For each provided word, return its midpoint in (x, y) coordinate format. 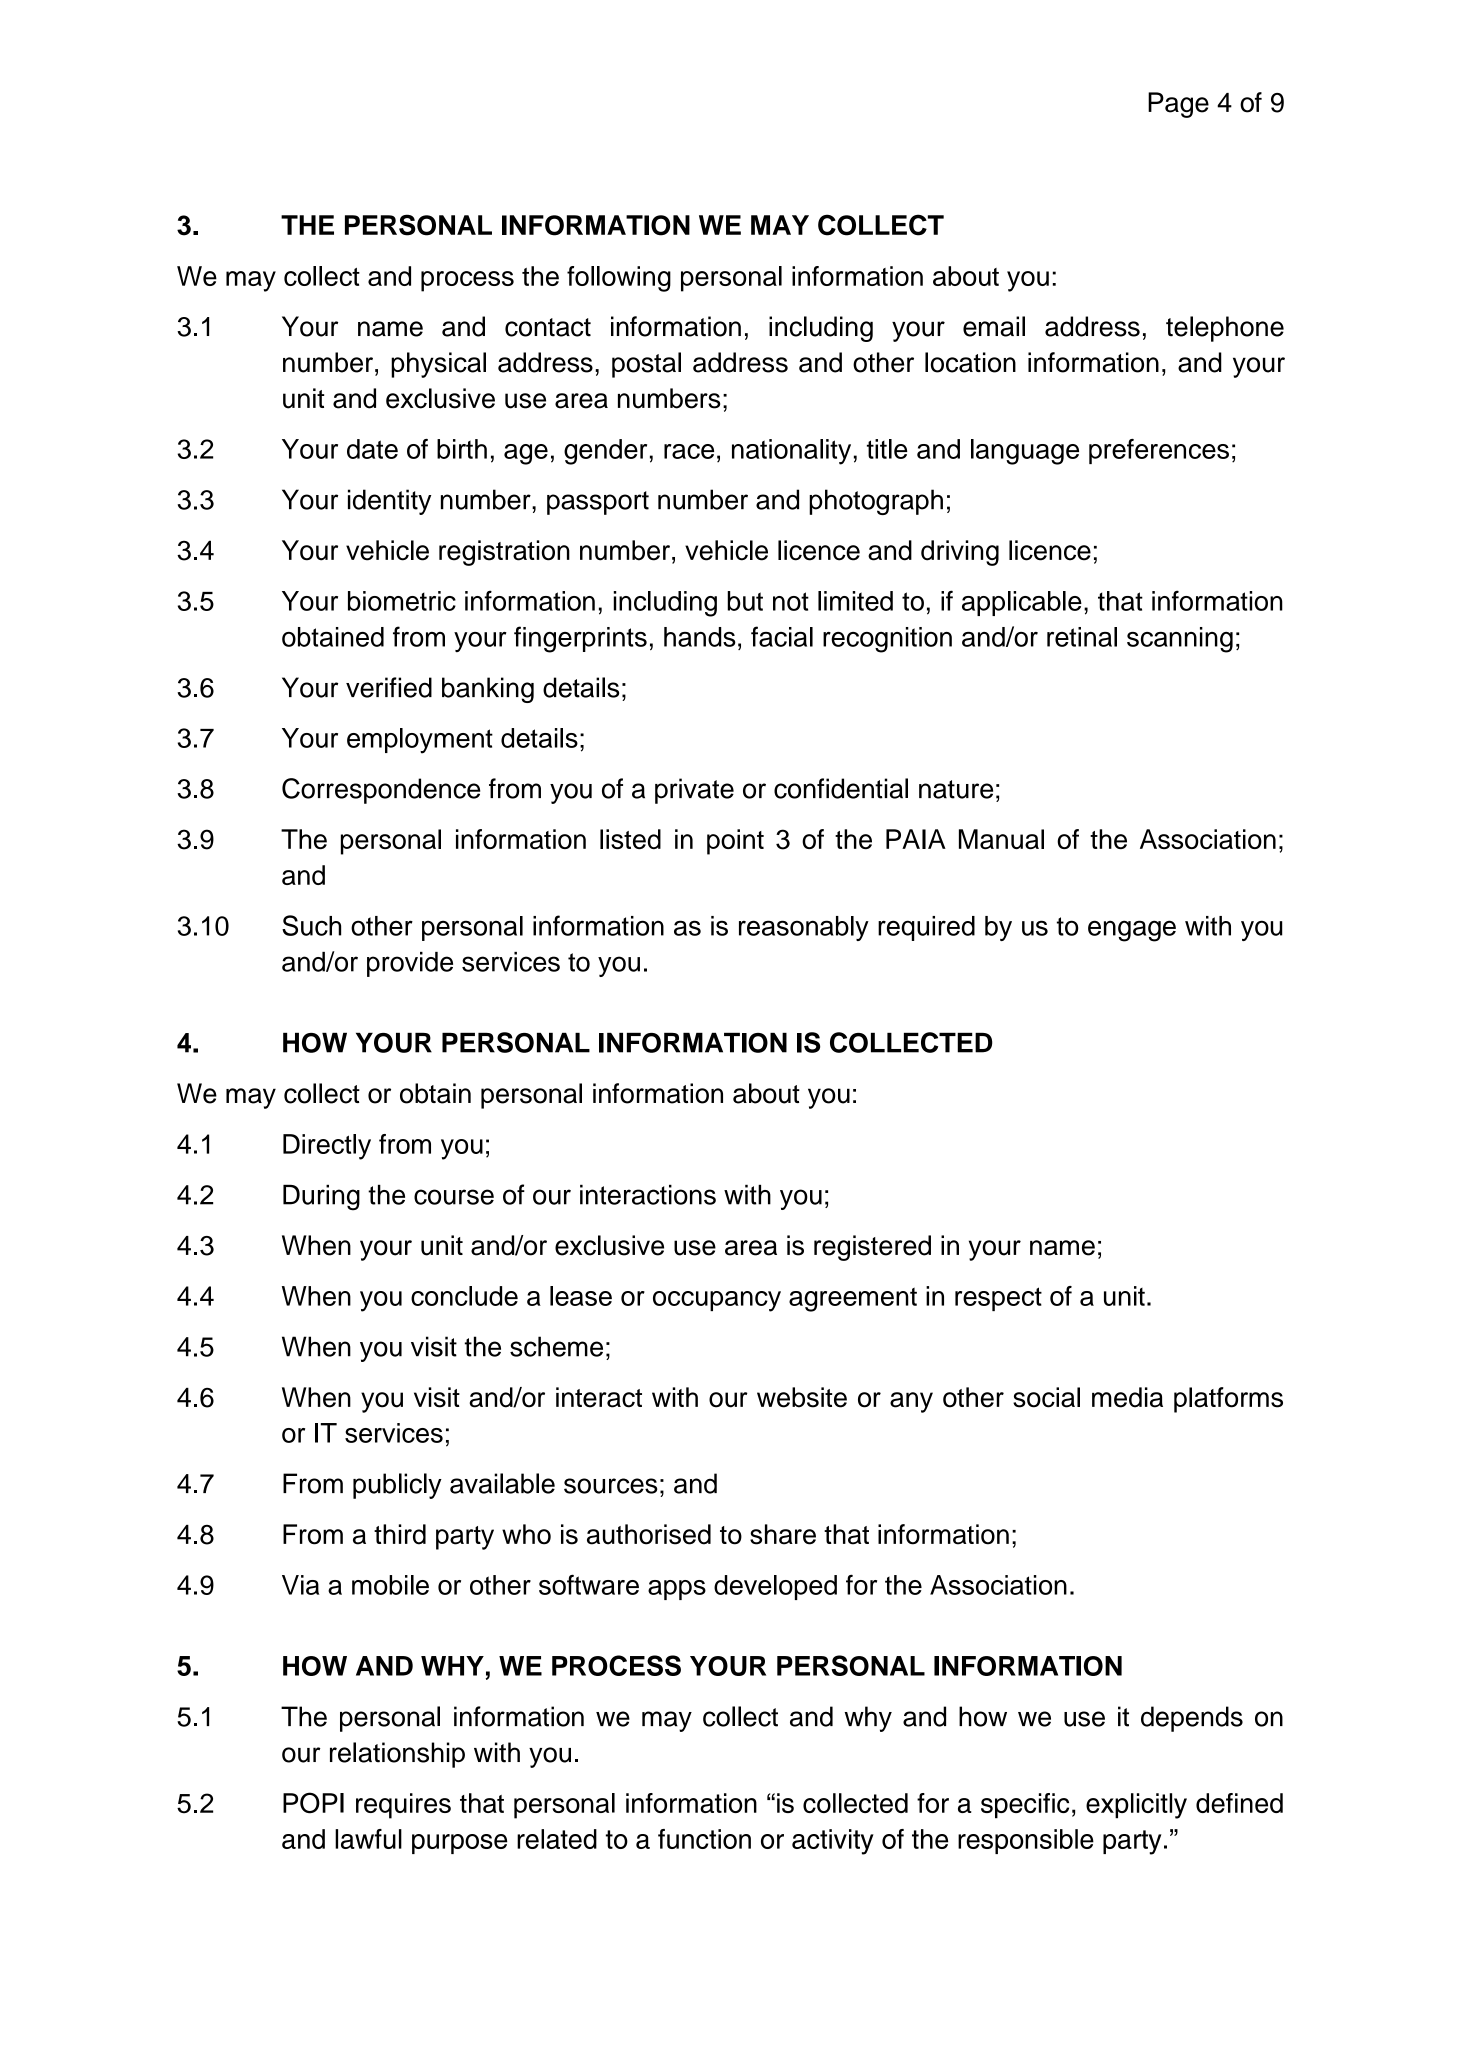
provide (410, 964)
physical (438, 365)
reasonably (804, 928)
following (619, 279)
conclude (464, 1296)
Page (1178, 105)
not (791, 601)
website (802, 1397)
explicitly (1136, 1806)
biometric (402, 601)
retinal (1082, 637)
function (704, 1839)
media (1127, 1397)
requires (403, 1806)
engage (1132, 931)
